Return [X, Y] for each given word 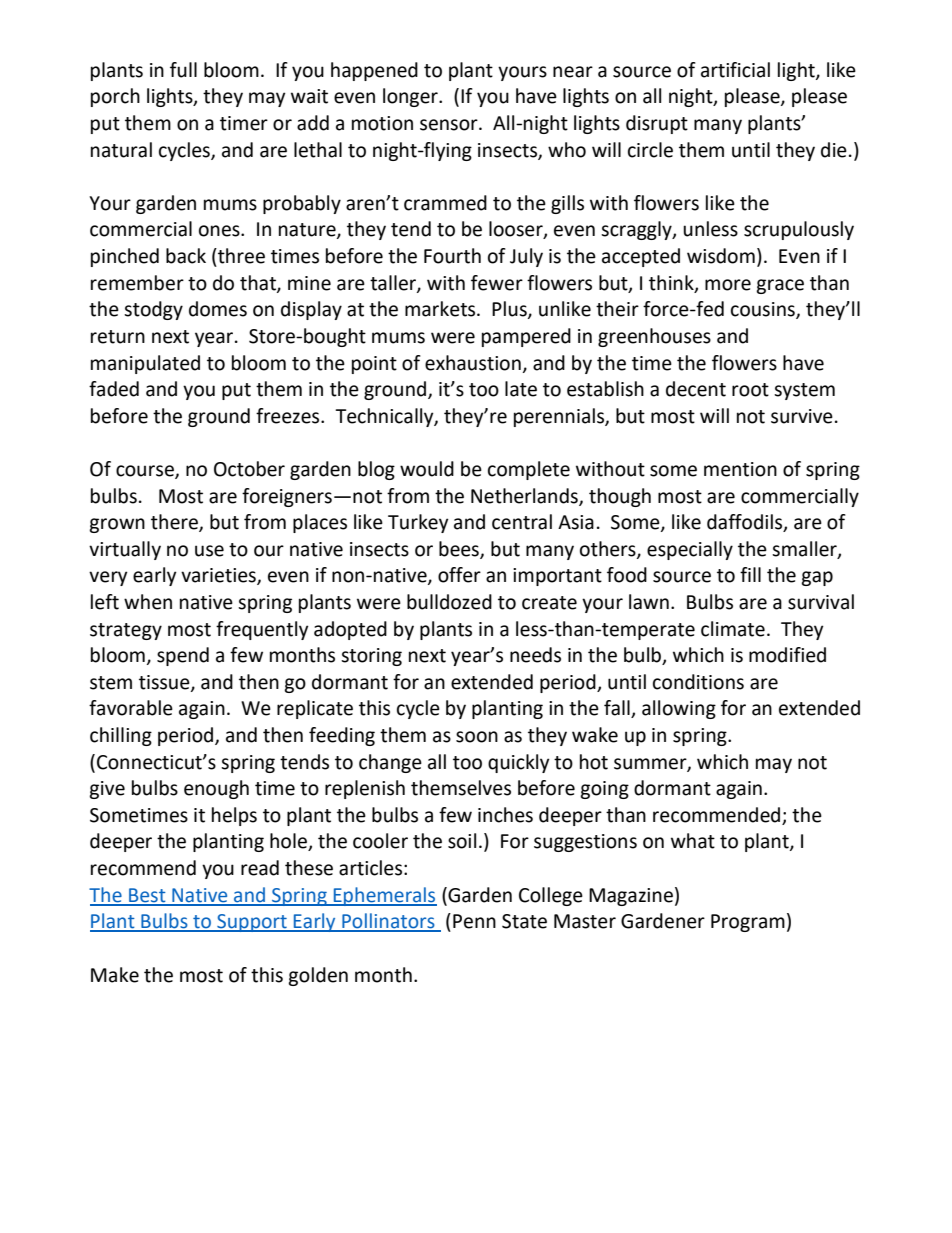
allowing [679, 709]
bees [460, 549]
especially [690, 550]
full [183, 70]
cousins [764, 310]
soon [477, 737]
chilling [121, 736]
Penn [474, 921]
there [175, 523]
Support [252, 923]
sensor [450, 125]
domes [218, 309]
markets [441, 309]
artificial [735, 70]
